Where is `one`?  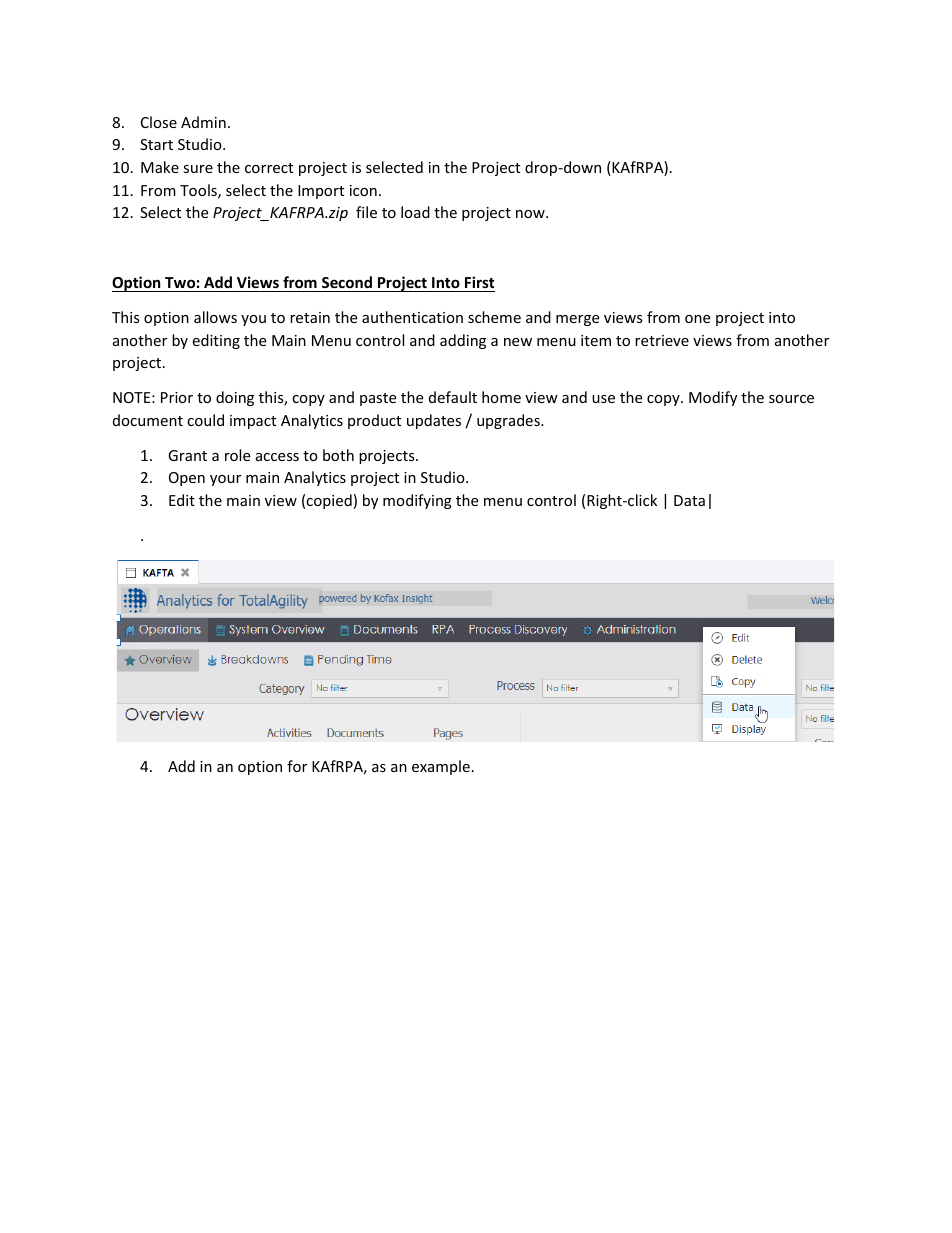
one is located at coordinates (697, 319).
